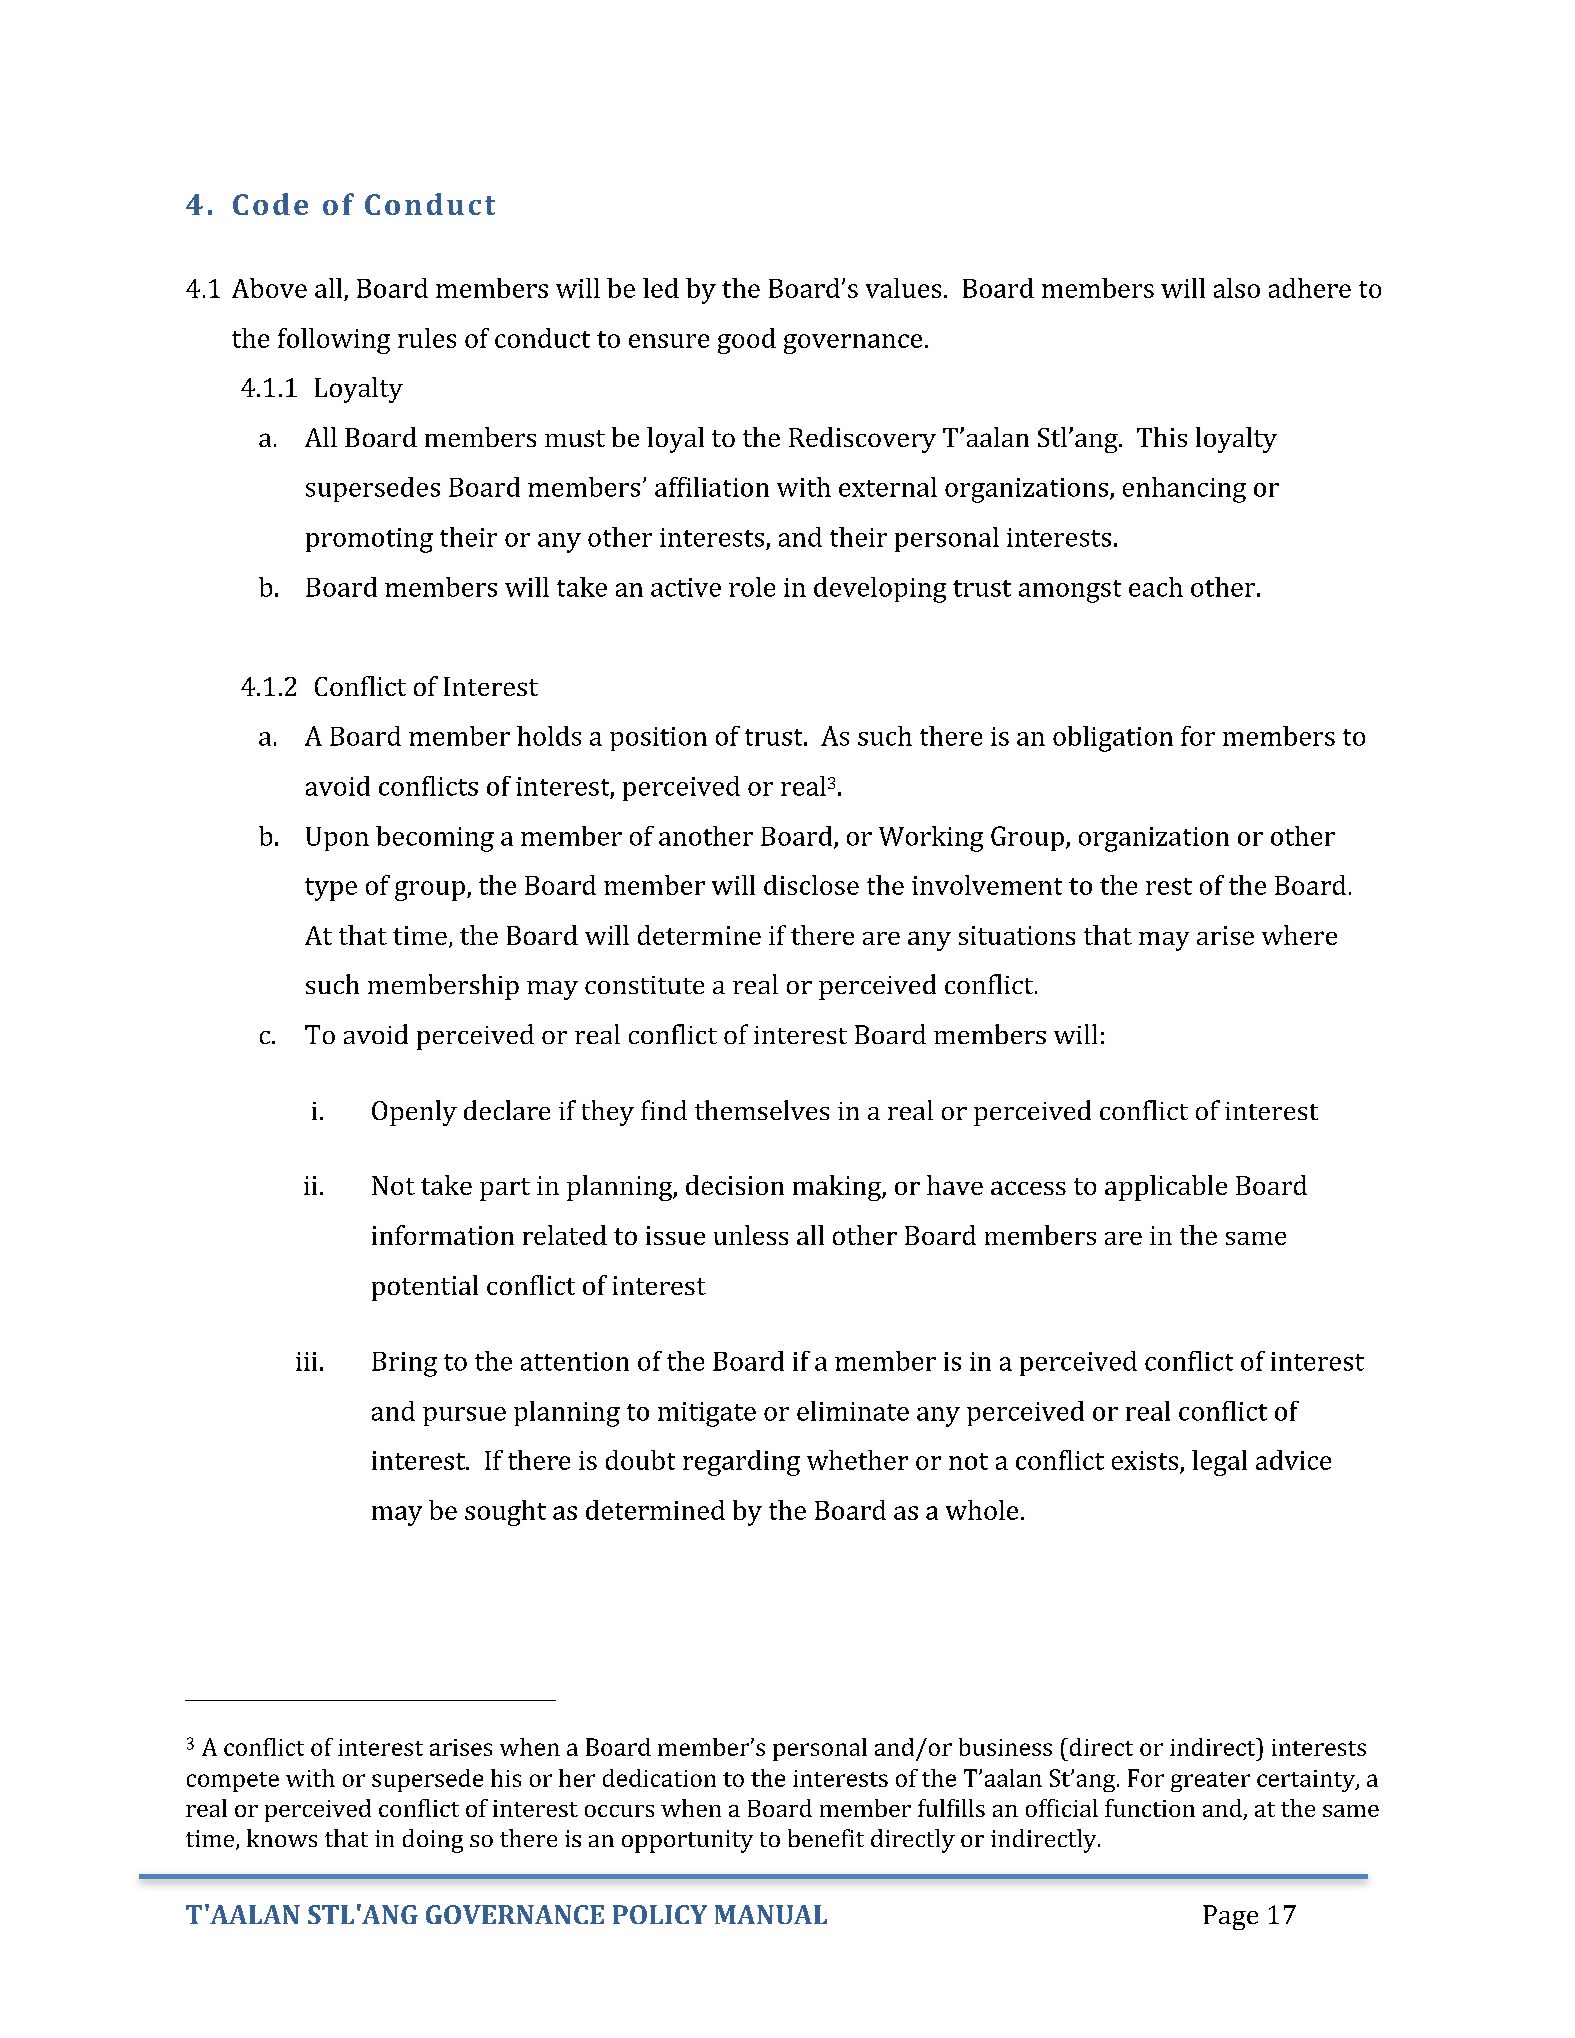 This document has width=1575, height=2038. What do you see at coordinates (741, 1463) in the document?
I see `regarding` at bounding box center [741, 1463].
